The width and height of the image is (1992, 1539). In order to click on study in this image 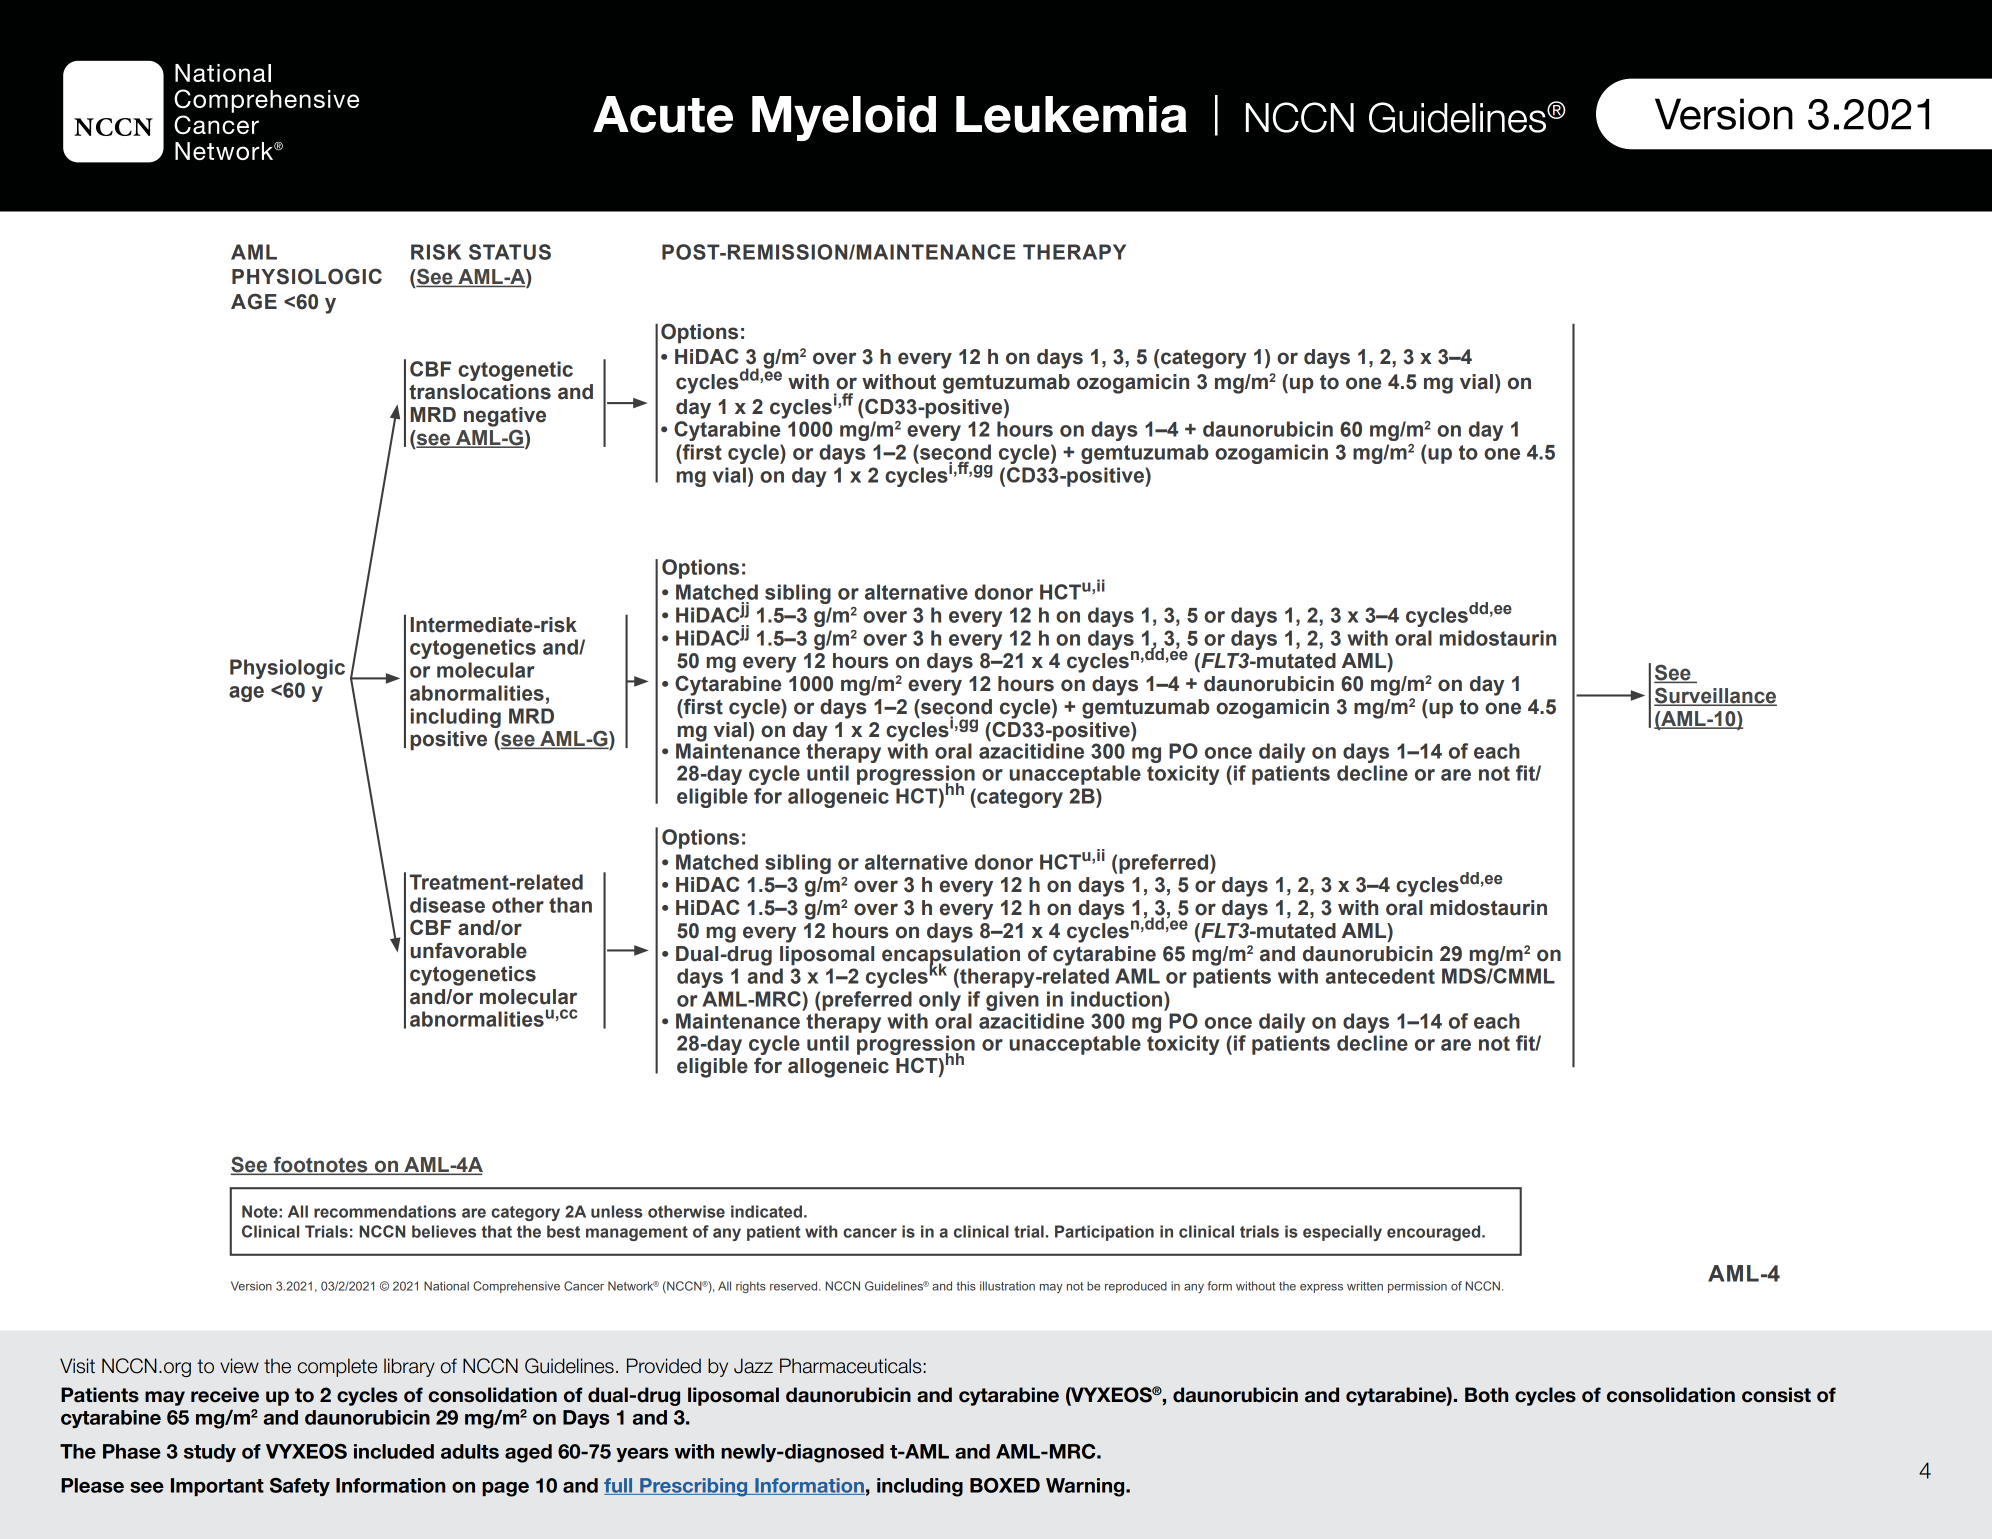, I will do `click(210, 1453)`.
